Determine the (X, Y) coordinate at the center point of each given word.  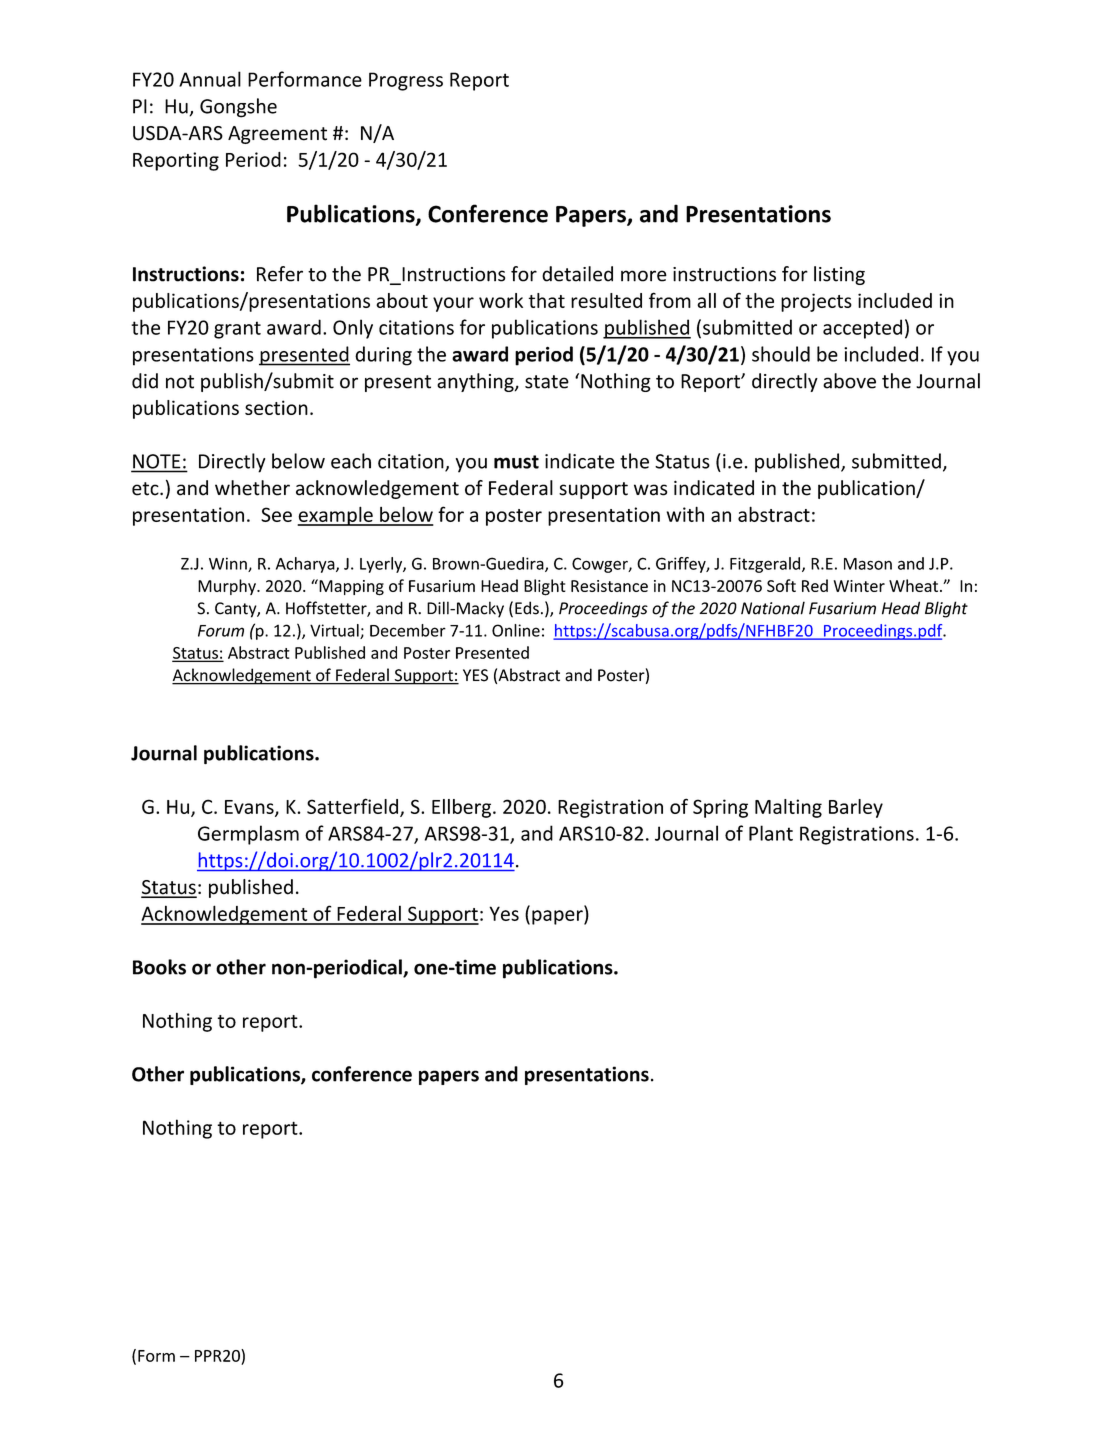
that (546, 300)
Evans (250, 808)
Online (516, 630)
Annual (210, 79)
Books (159, 967)
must (516, 462)
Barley (856, 808)
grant (237, 330)
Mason (868, 564)
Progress (406, 81)
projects (816, 302)
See (276, 514)
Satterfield (354, 807)
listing (839, 275)
